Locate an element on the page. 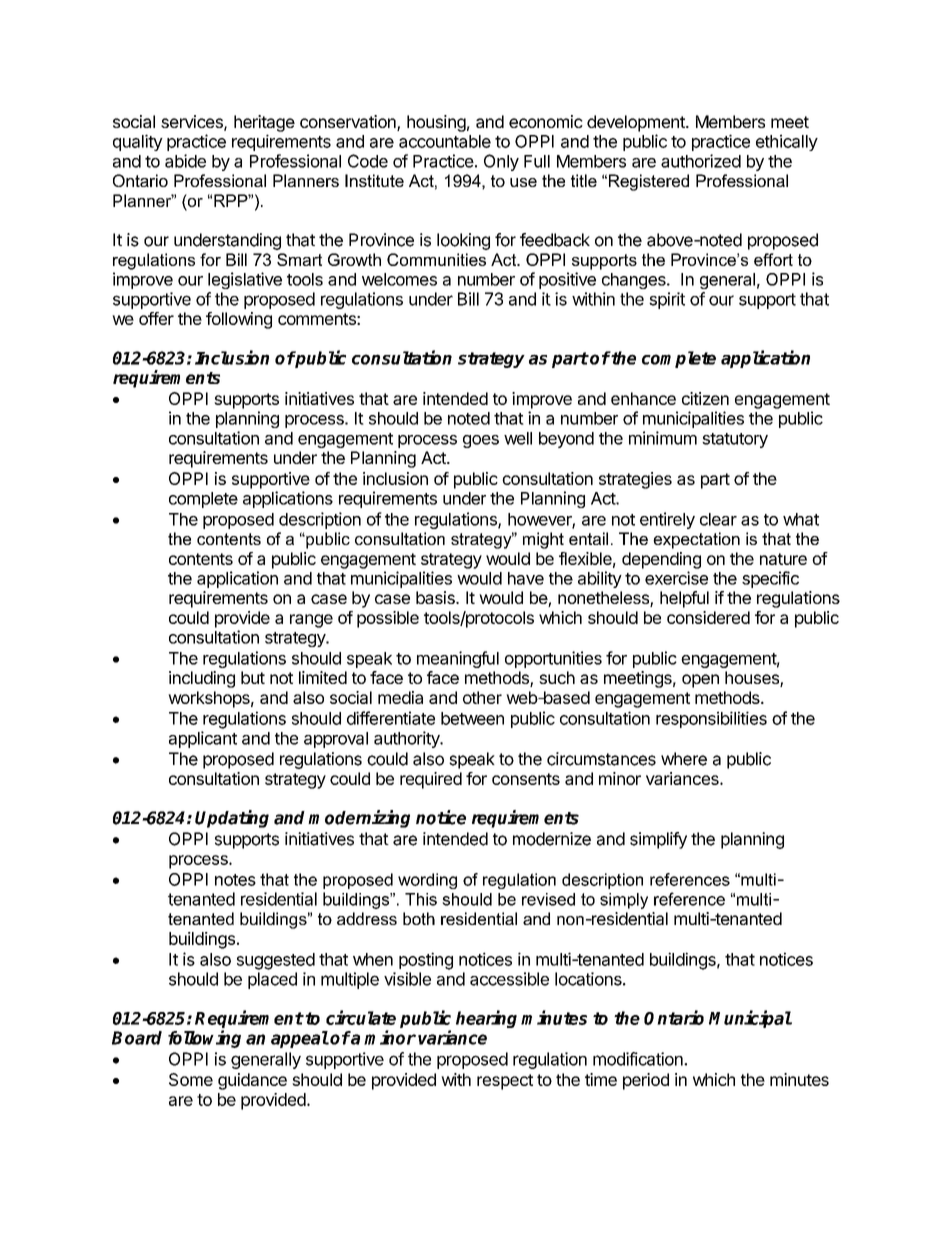 This page has height=1233, width=952. modification is located at coordinates (639, 1059).
